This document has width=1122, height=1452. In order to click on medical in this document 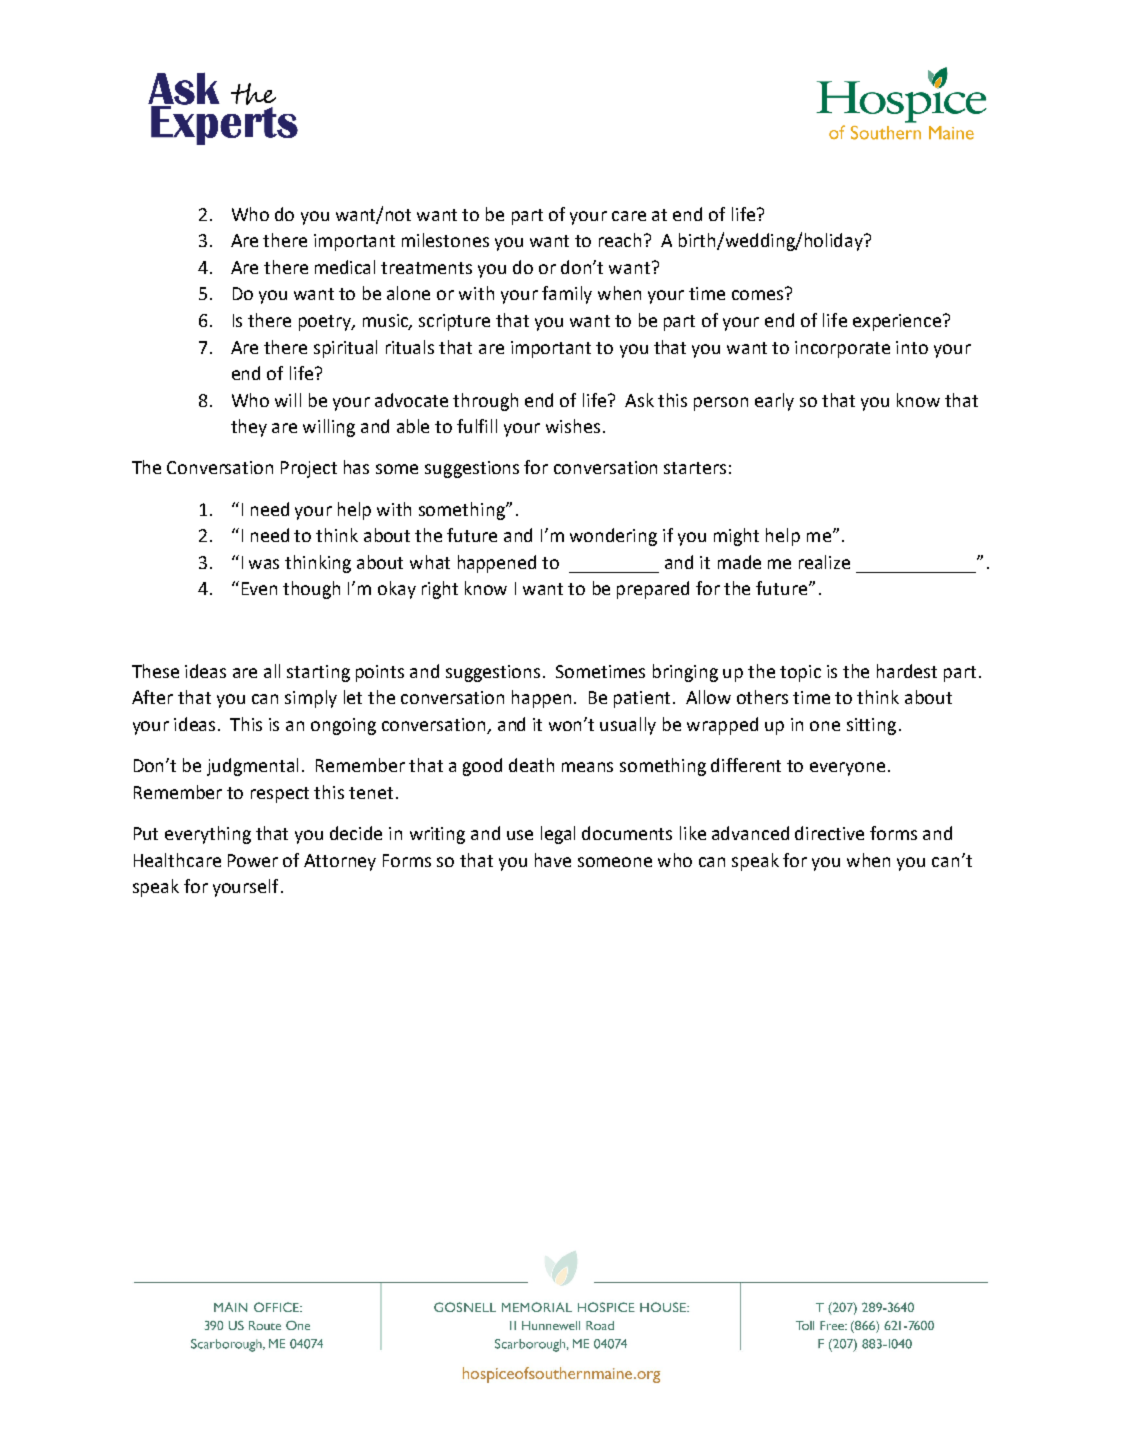, I will do `click(345, 267)`.
